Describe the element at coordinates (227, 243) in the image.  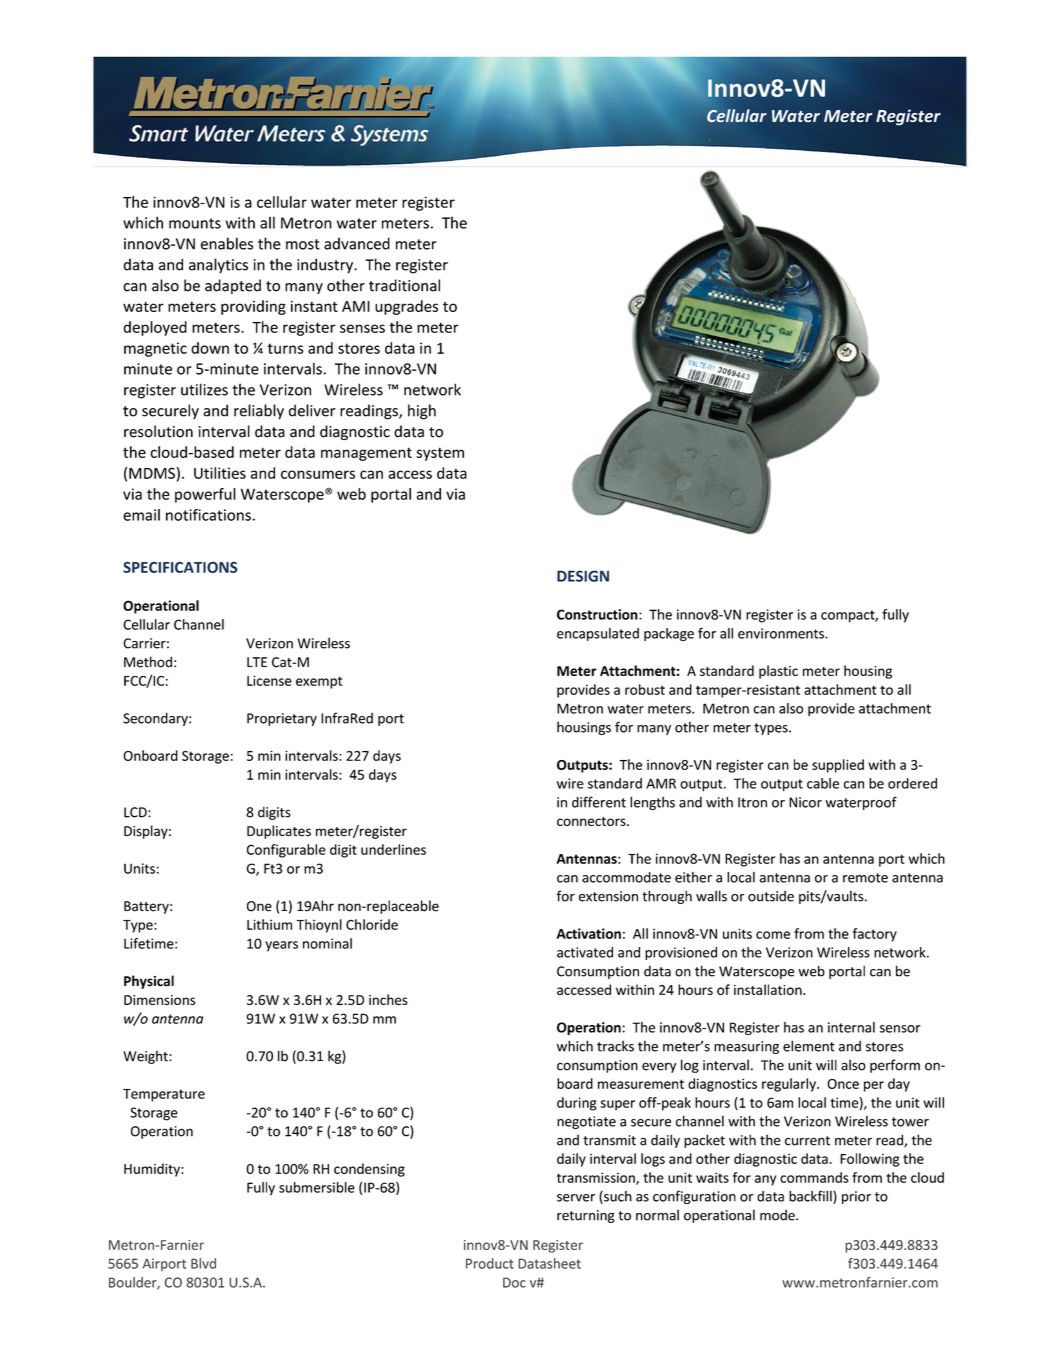
I see `enables` at that location.
